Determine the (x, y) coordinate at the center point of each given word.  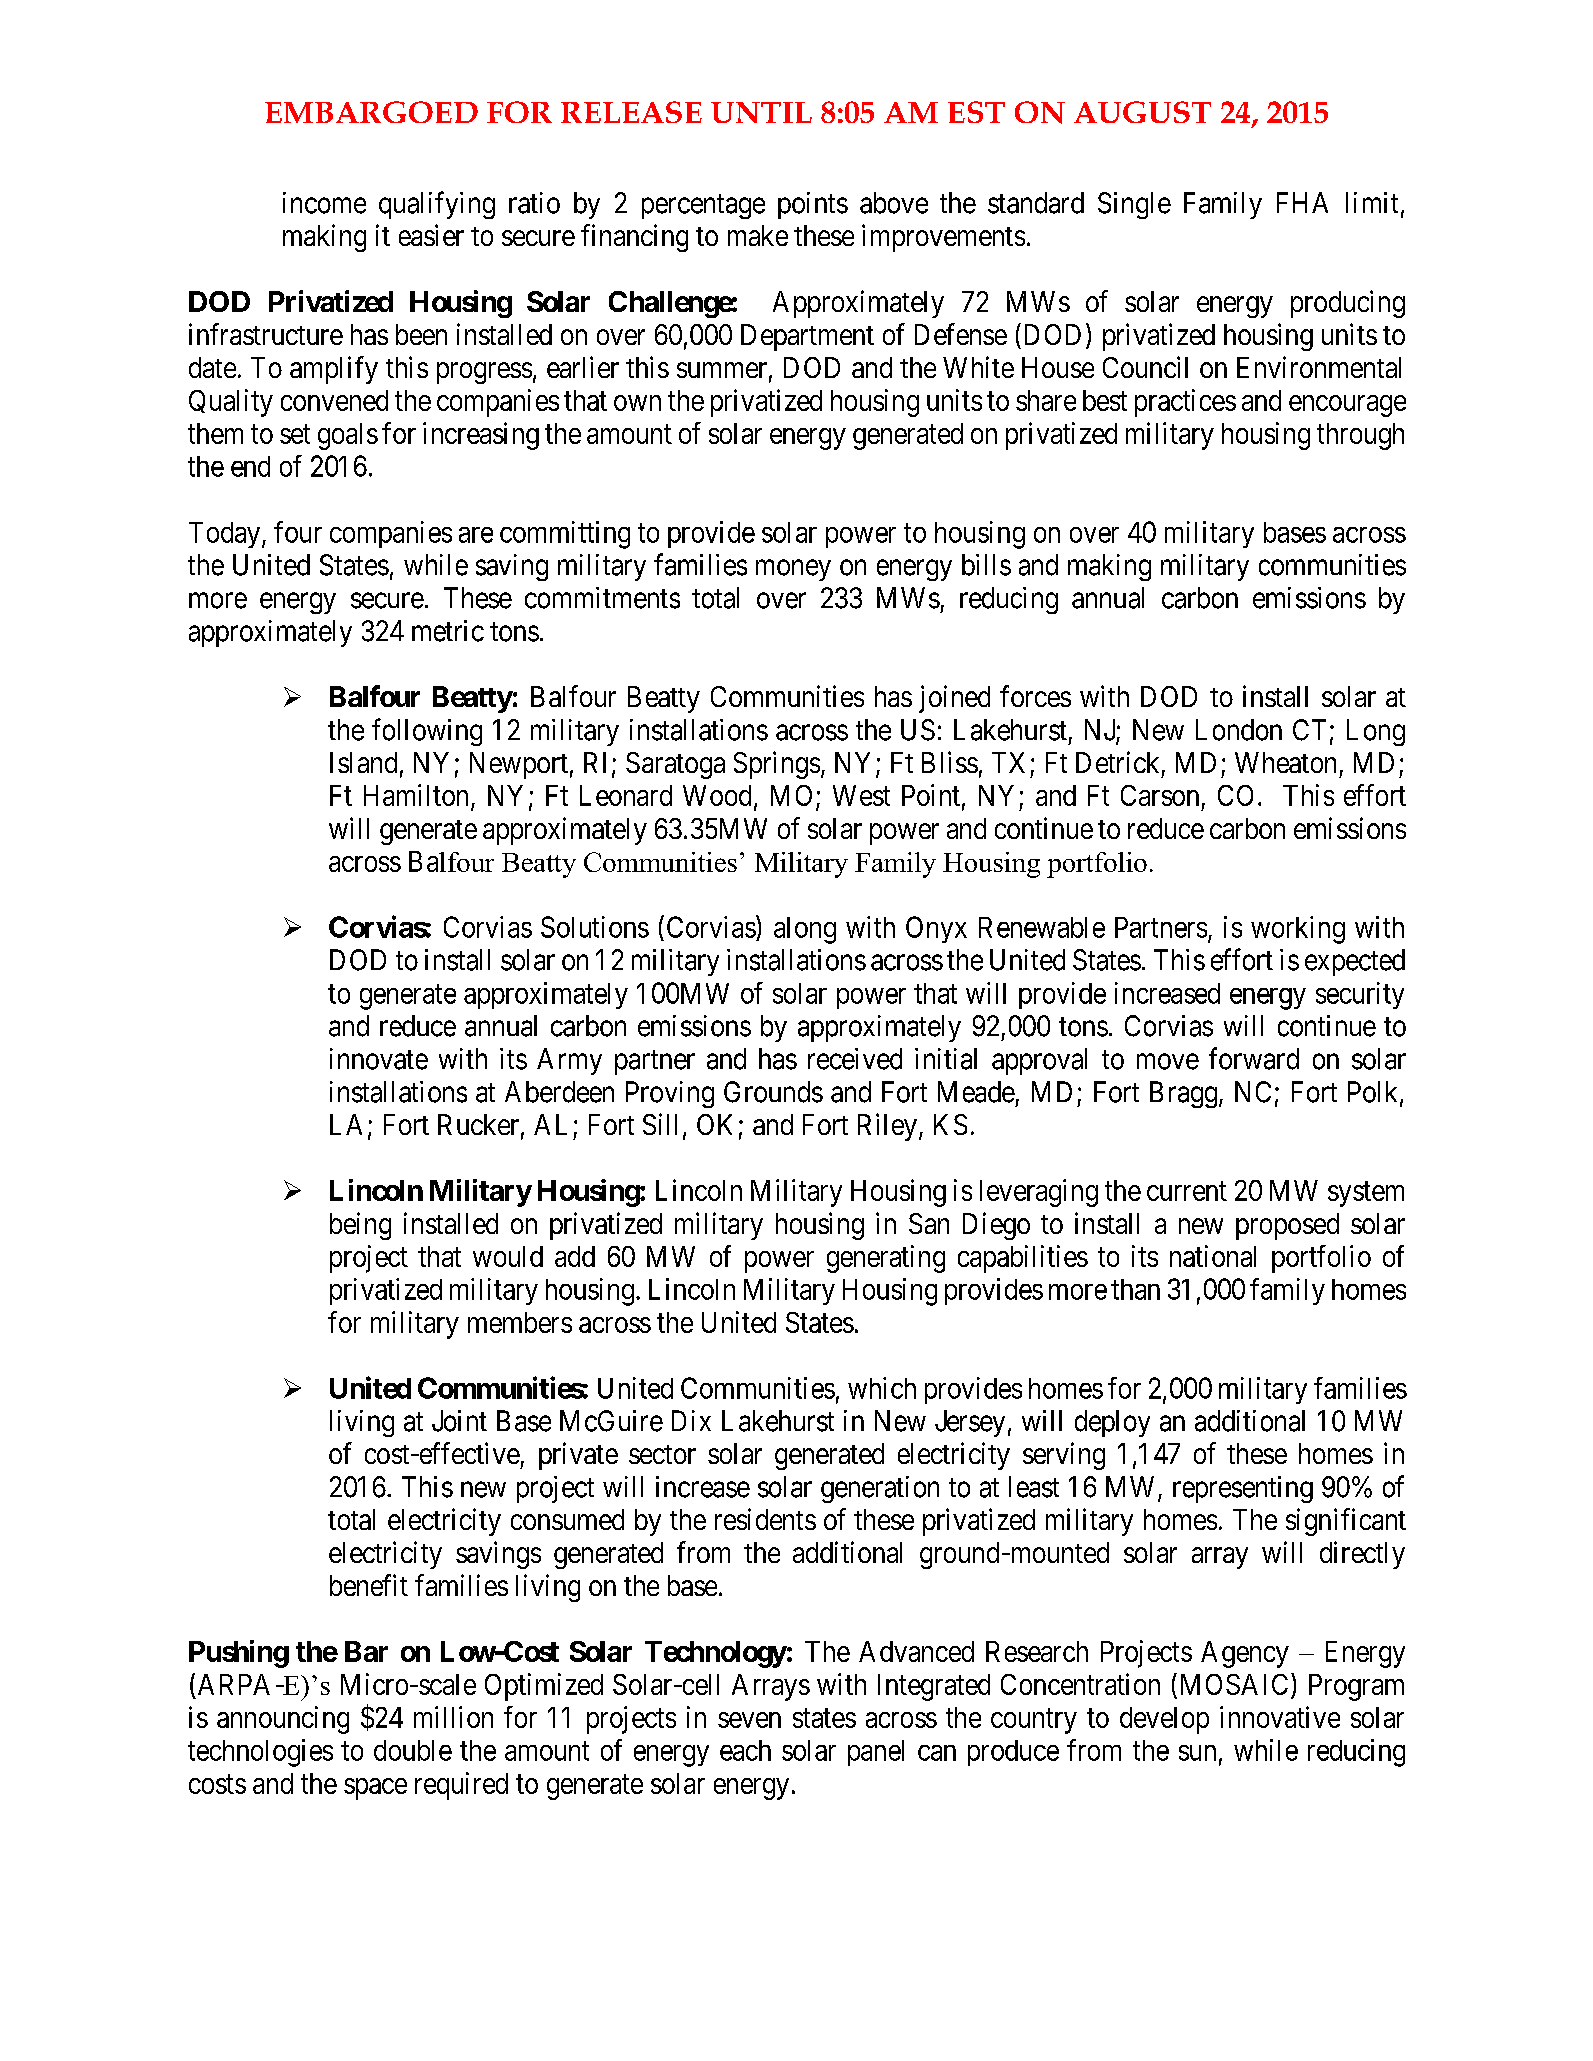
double (413, 1750)
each (745, 1750)
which (882, 1388)
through (1360, 436)
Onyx (936, 929)
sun (1197, 1753)
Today (226, 535)
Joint (459, 1421)
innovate (379, 1059)
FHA (1302, 202)
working (1298, 930)
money (793, 570)
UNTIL (761, 112)
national (1213, 1256)
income (324, 203)
